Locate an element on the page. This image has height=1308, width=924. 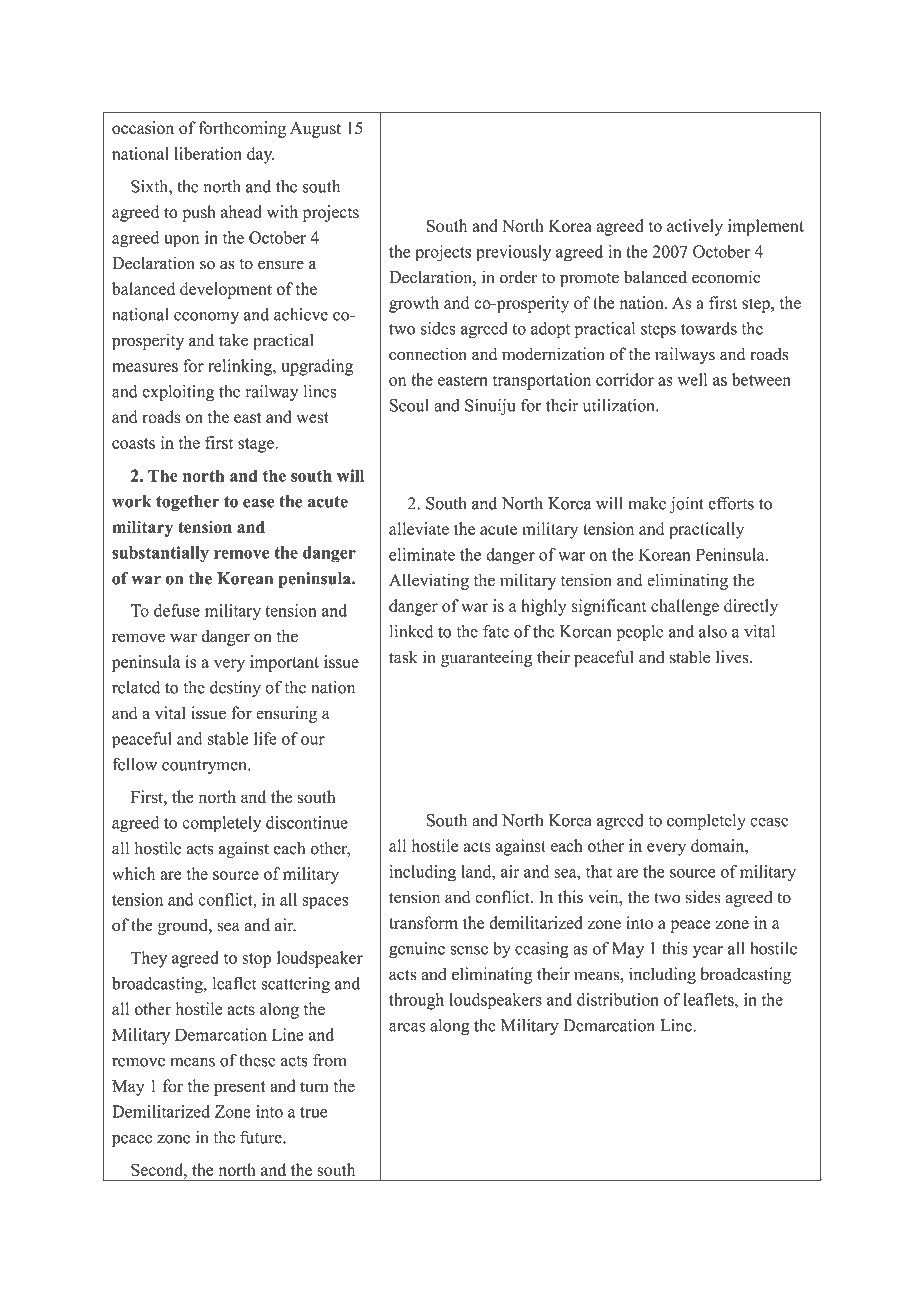
Seoul is located at coordinates (409, 405).
